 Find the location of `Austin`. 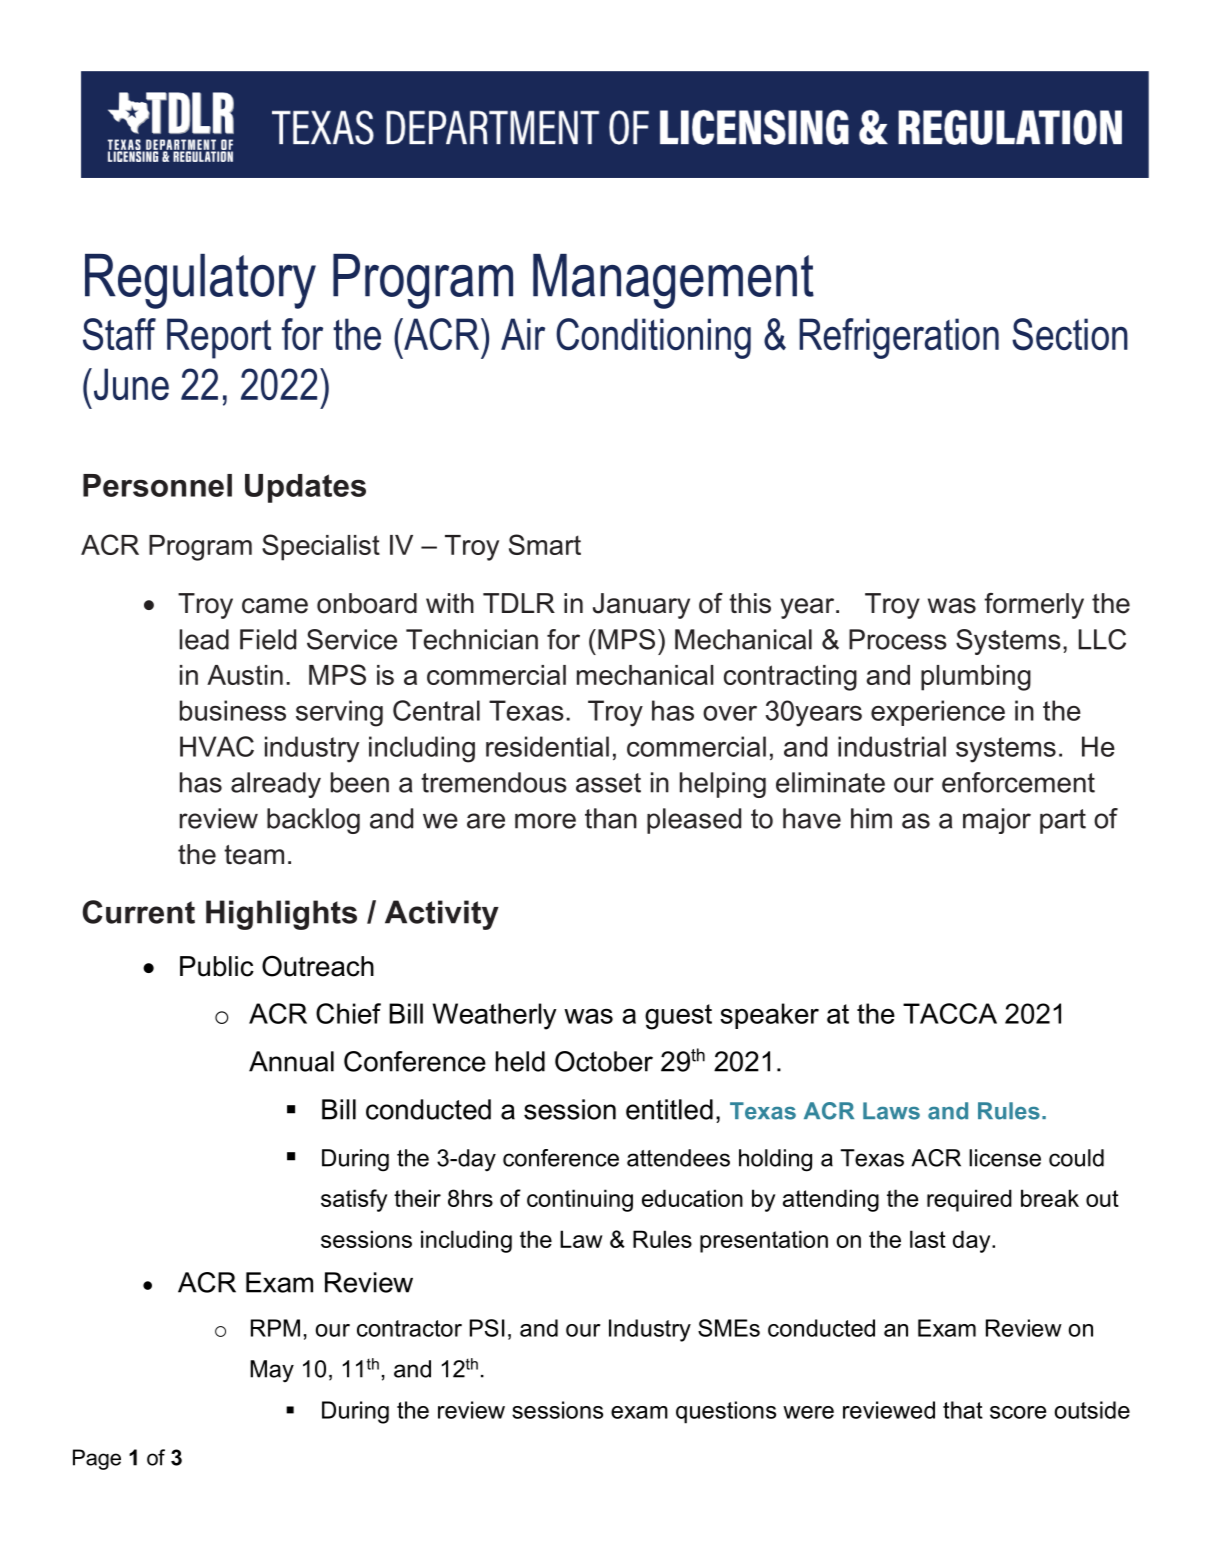

Austin is located at coordinates (245, 675).
